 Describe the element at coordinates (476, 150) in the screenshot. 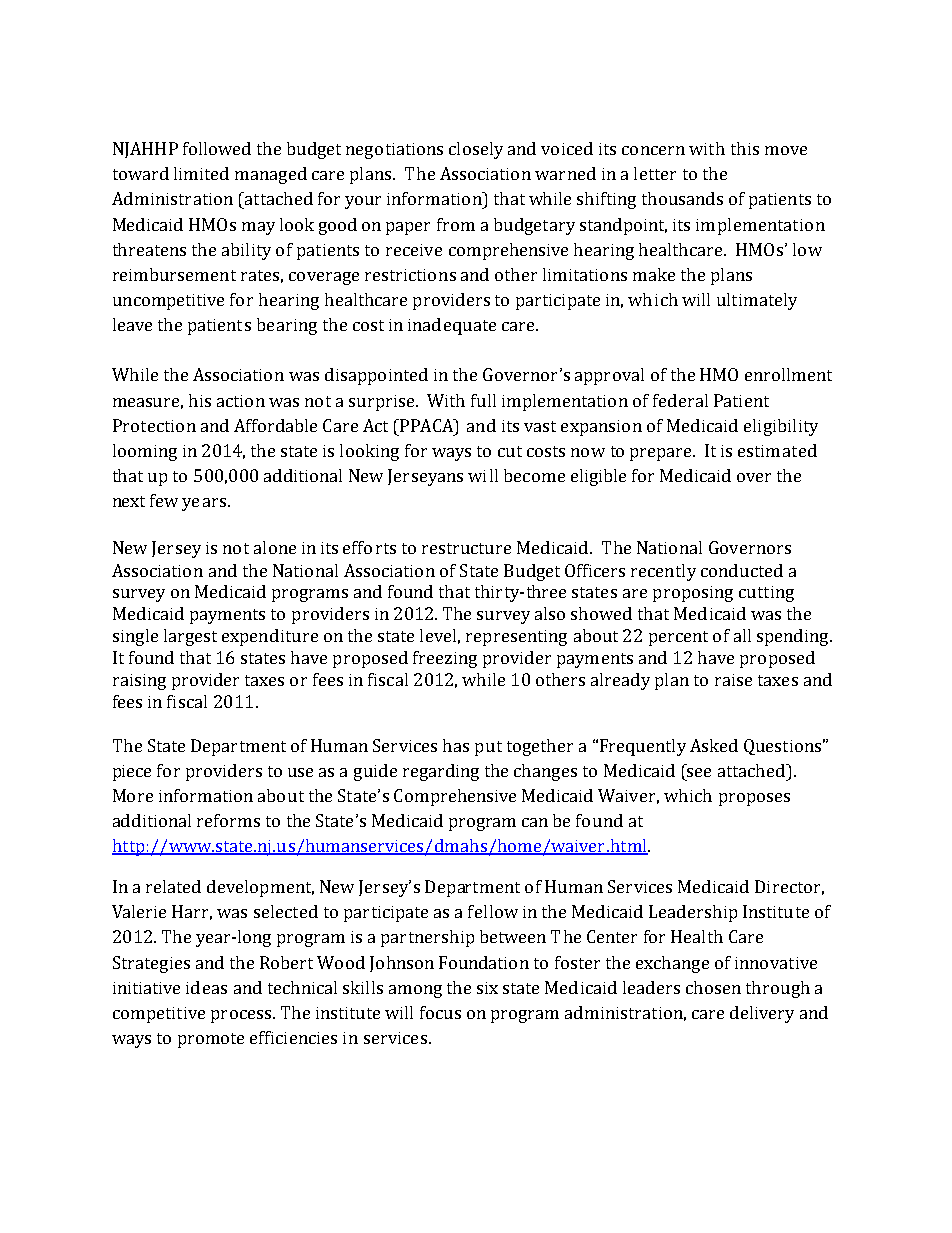

I see `closely` at that location.
